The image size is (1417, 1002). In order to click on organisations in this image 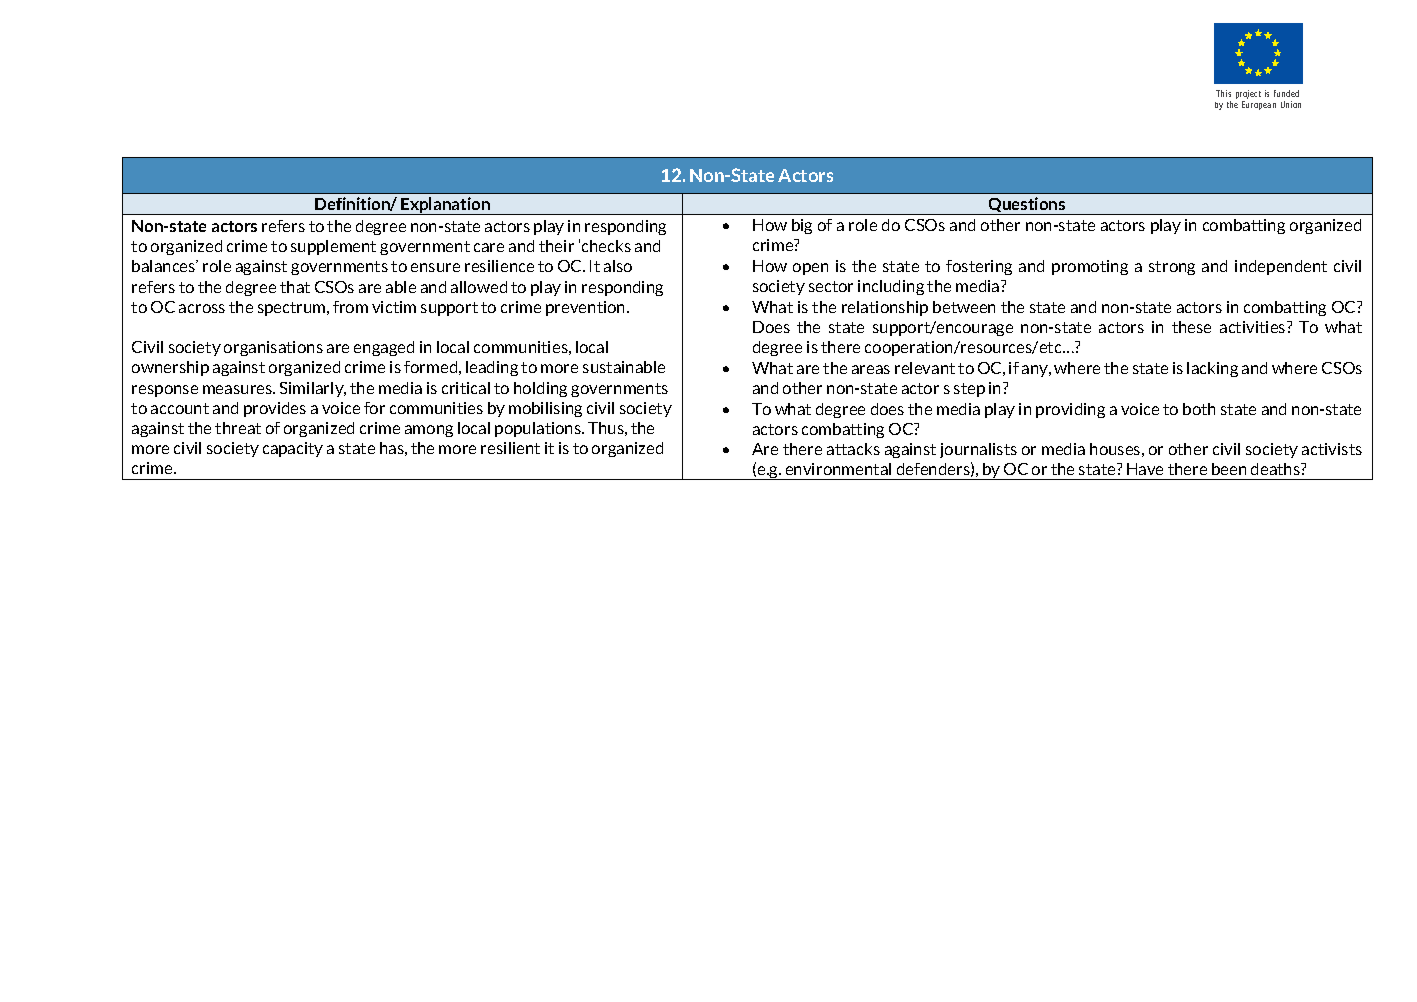, I will do `click(273, 348)`.
